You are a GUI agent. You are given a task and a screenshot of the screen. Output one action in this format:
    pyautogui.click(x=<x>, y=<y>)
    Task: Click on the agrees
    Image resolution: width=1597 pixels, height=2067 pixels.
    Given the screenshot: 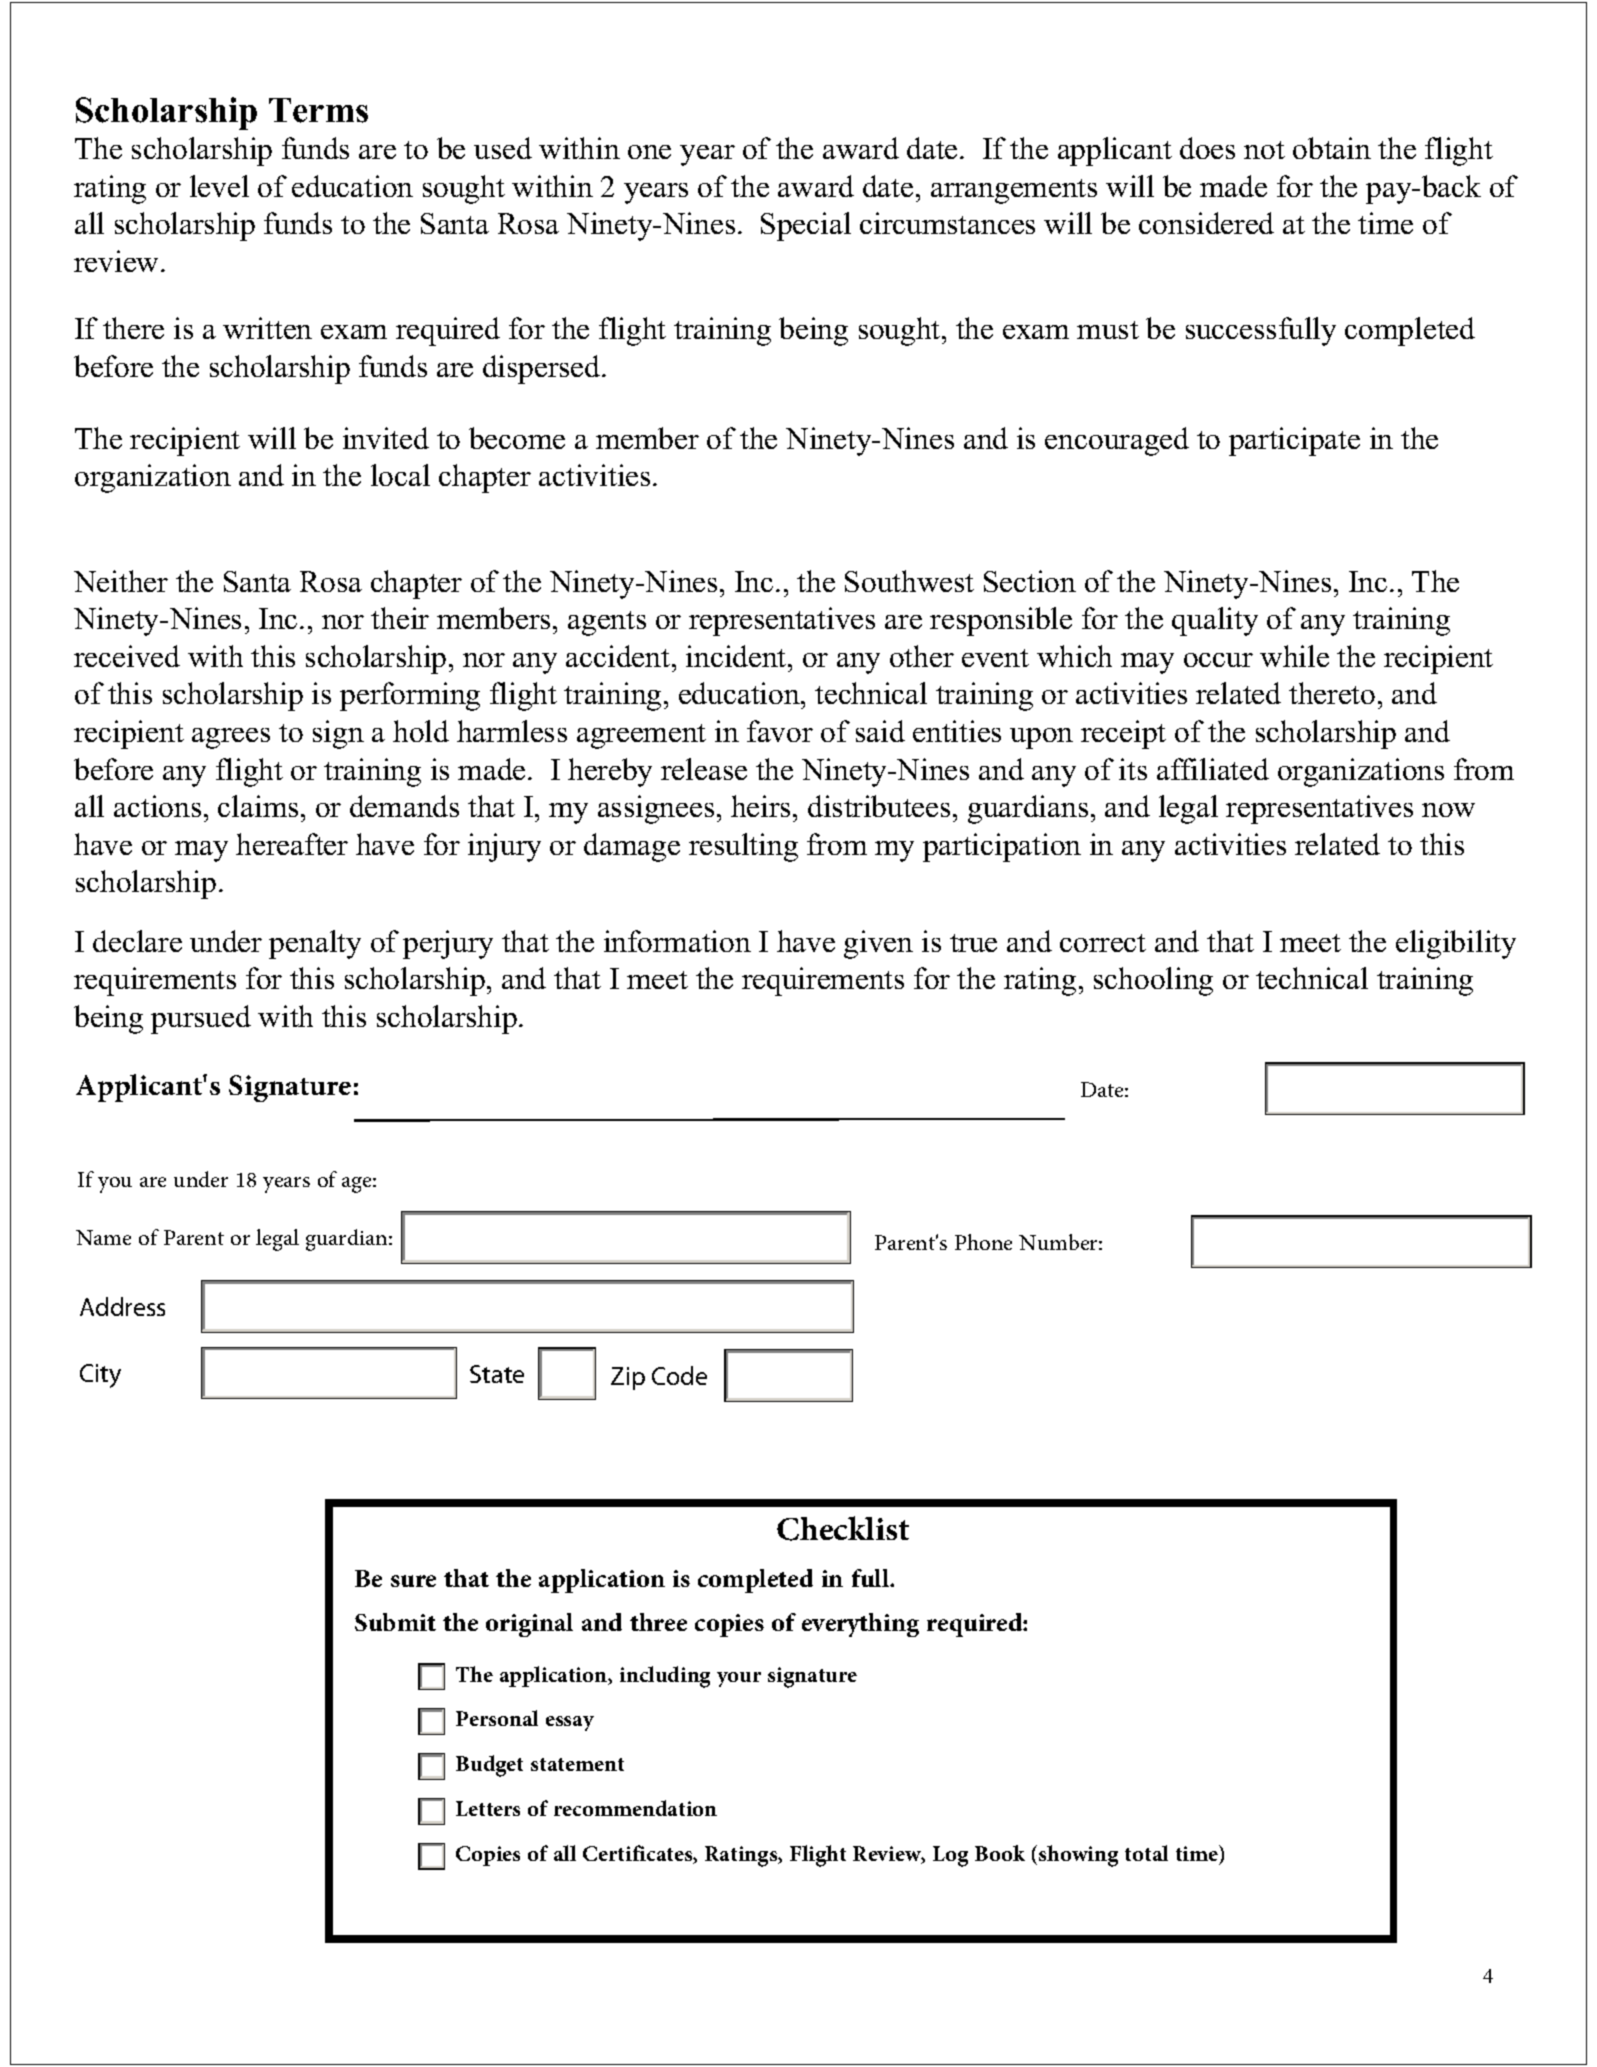 What is the action you would take?
    pyautogui.click(x=231, y=738)
